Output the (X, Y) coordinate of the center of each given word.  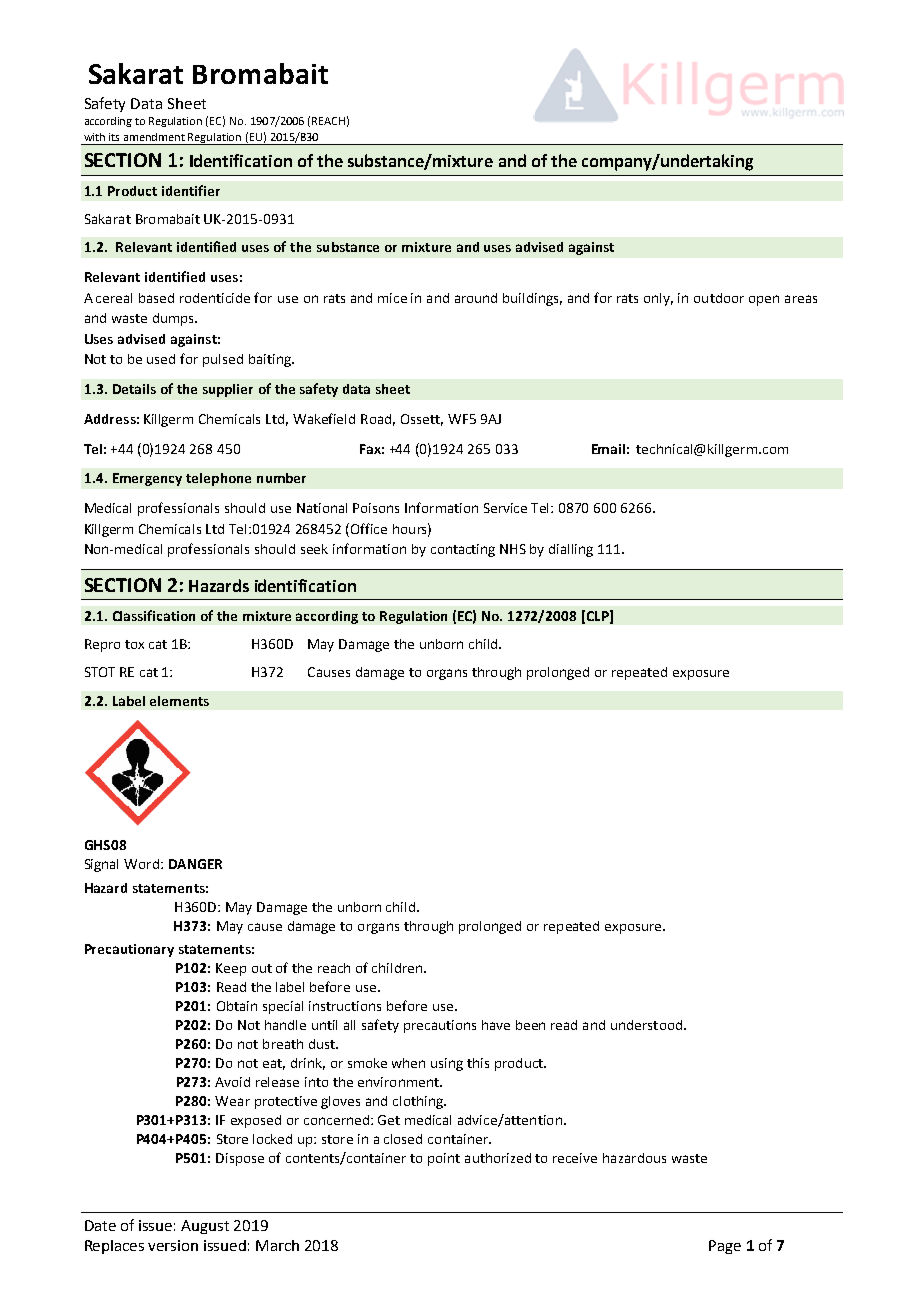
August (205, 1227)
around (476, 298)
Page (725, 1247)
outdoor (719, 298)
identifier (191, 190)
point (444, 1159)
